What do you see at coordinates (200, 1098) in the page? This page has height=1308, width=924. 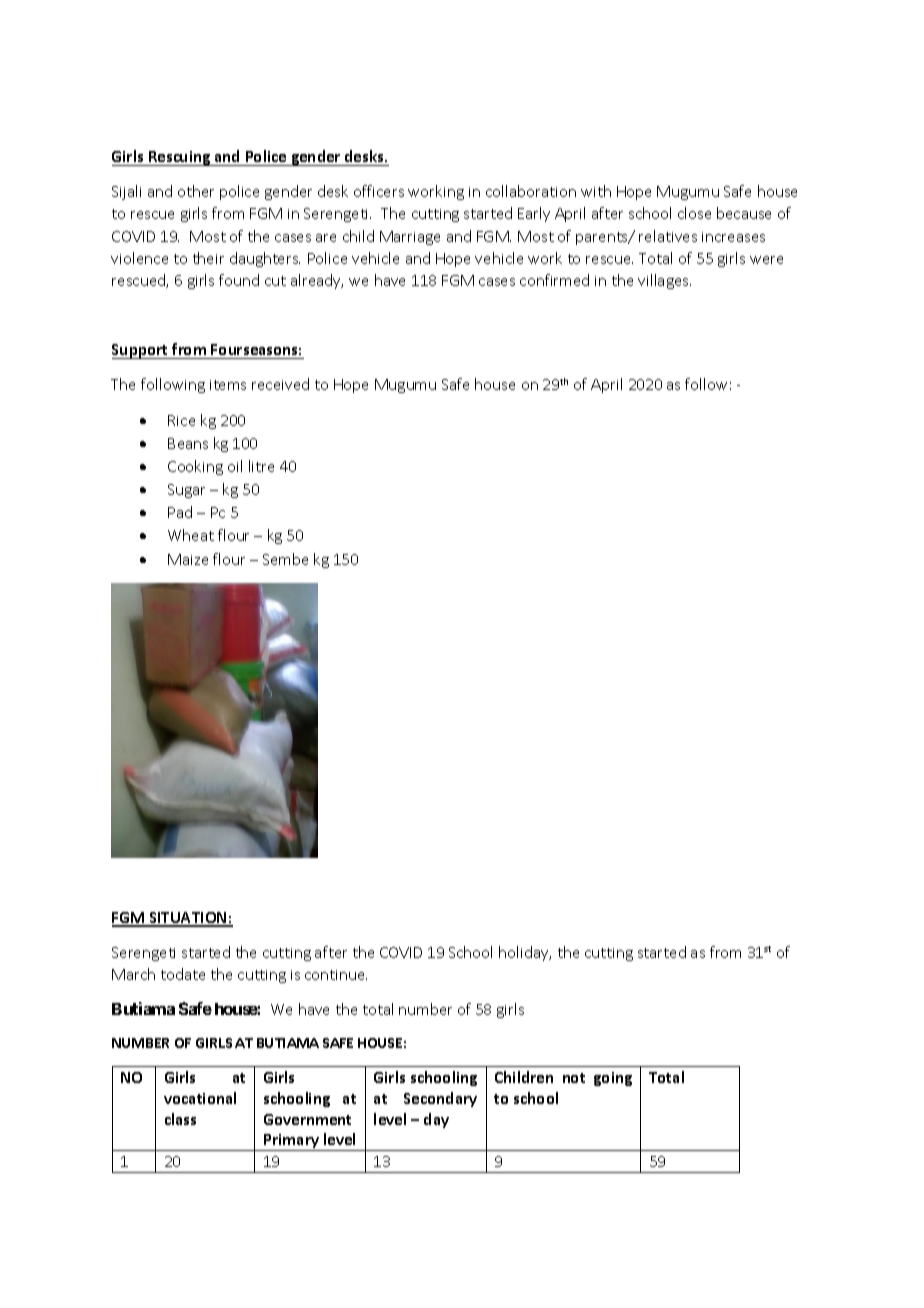 I see `vocational` at bounding box center [200, 1098].
